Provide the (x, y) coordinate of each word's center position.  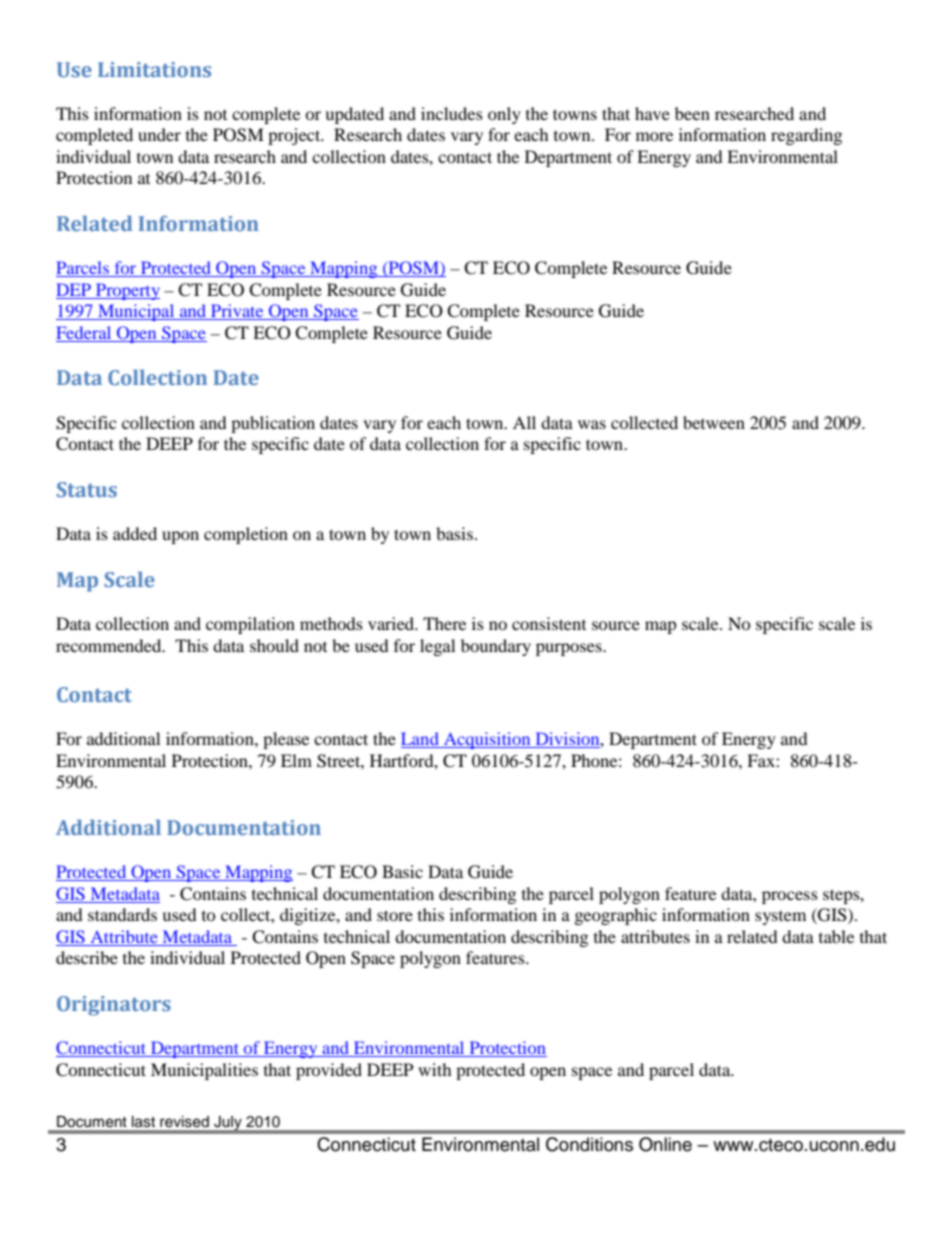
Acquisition (487, 740)
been (692, 113)
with (435, 1069)
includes (452, 113)
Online (665, 1144)
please (286, 740)
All (524, 422)
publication (273, 424)
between (714, 422)
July (228, 1124)
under (159, 134)
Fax (762, 760)
